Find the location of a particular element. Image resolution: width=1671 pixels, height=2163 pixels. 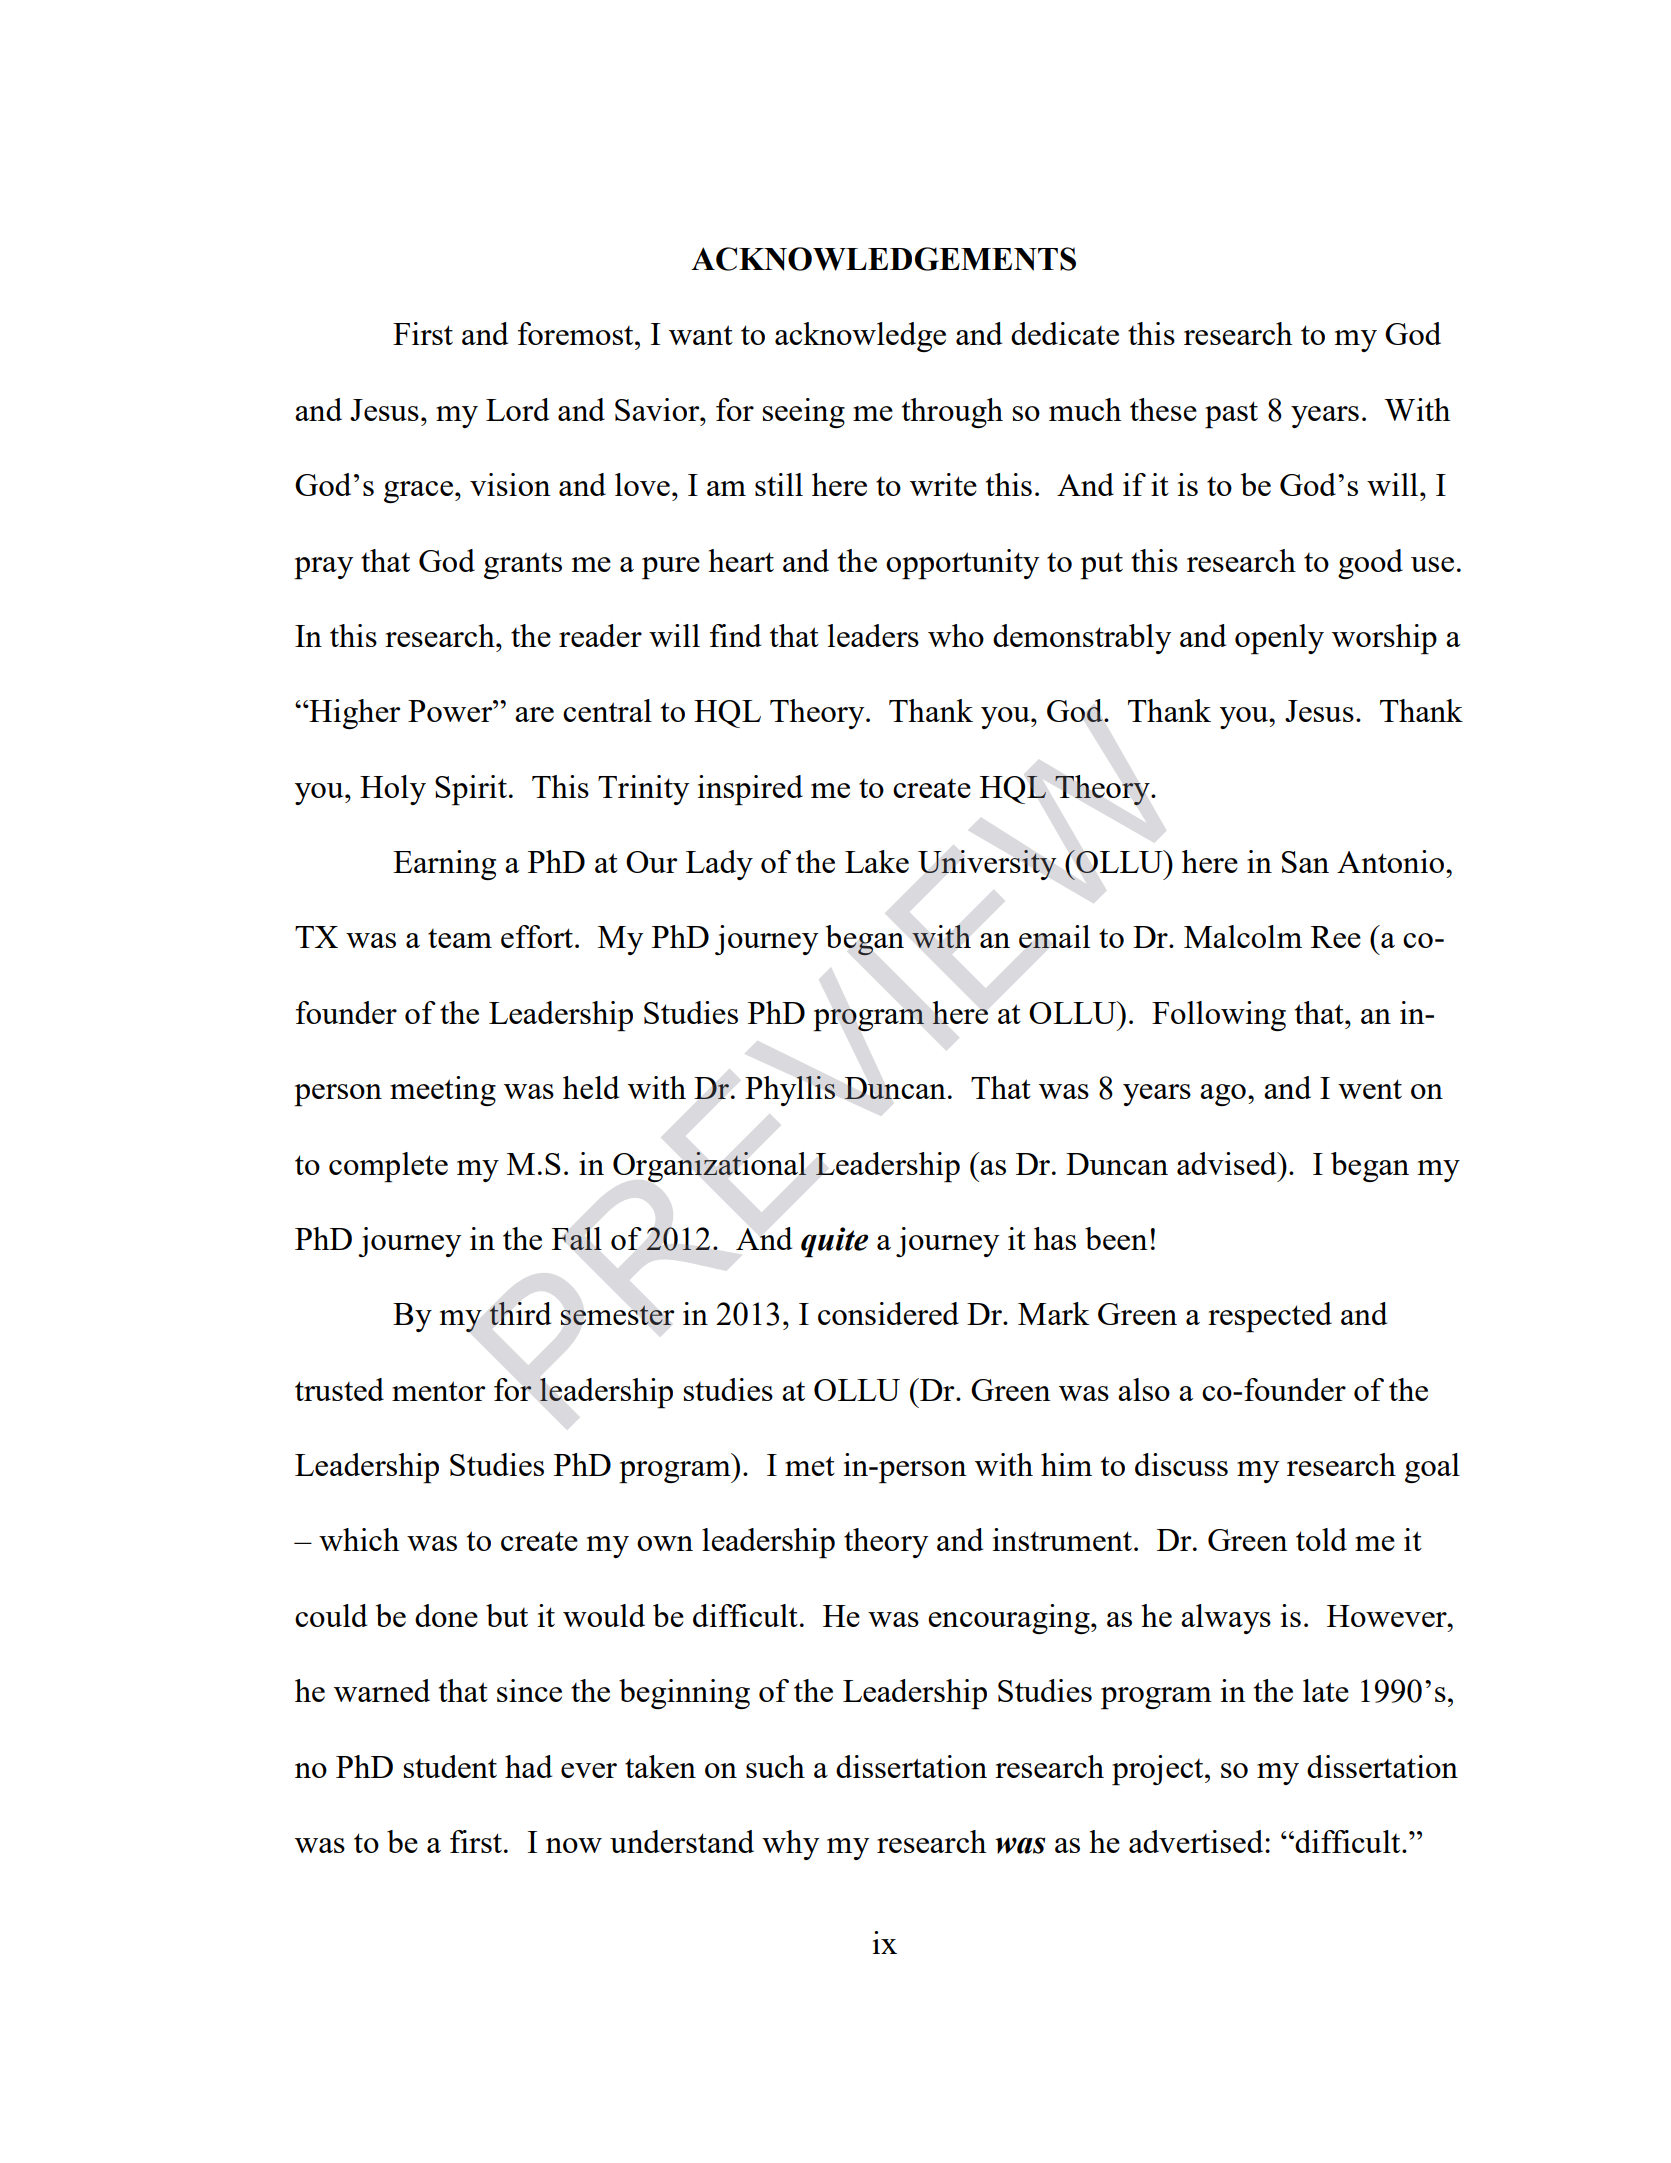

student is located at coordinates (450, 1766).
